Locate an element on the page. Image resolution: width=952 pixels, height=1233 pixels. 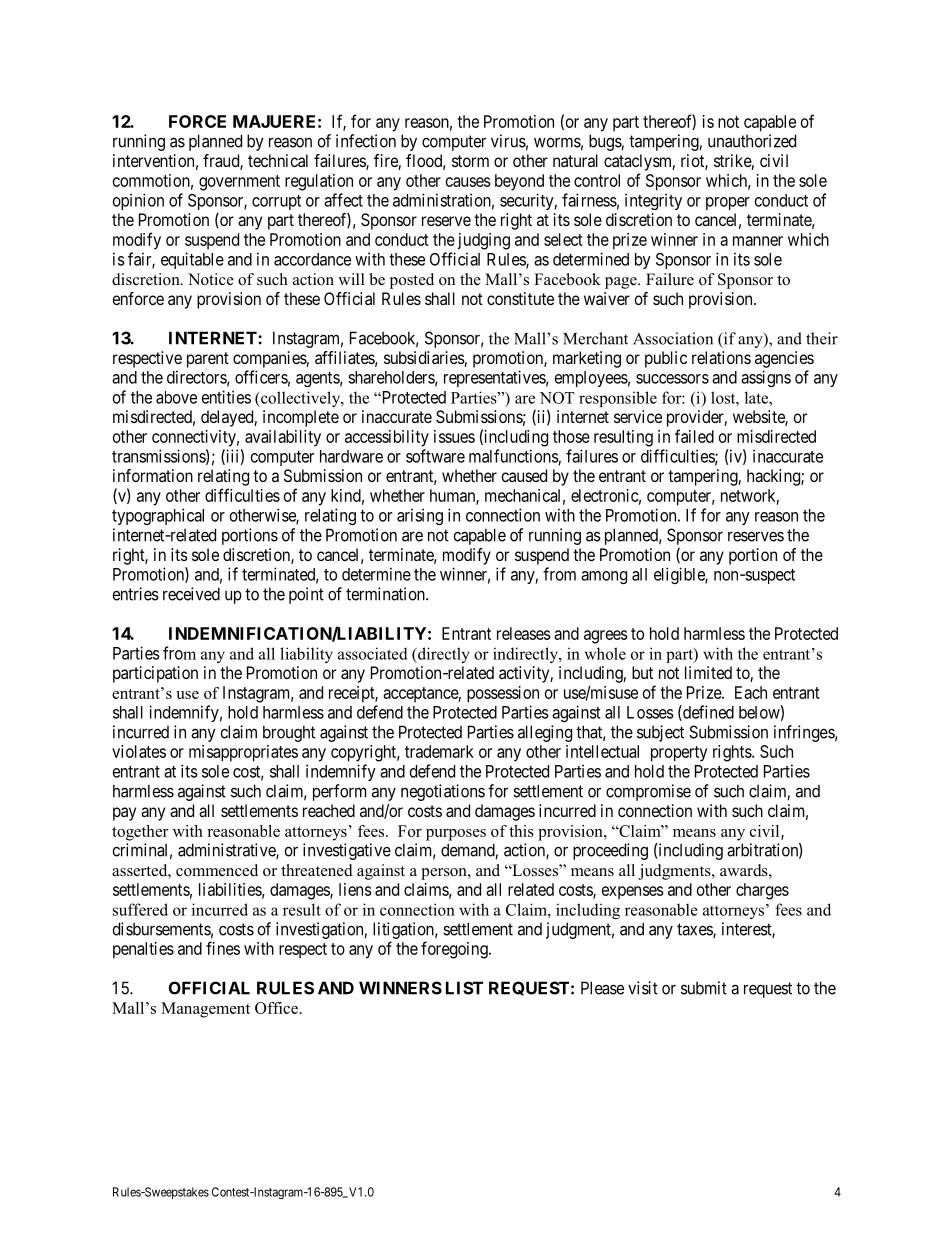
possession is located at coordinates (503, 694).
